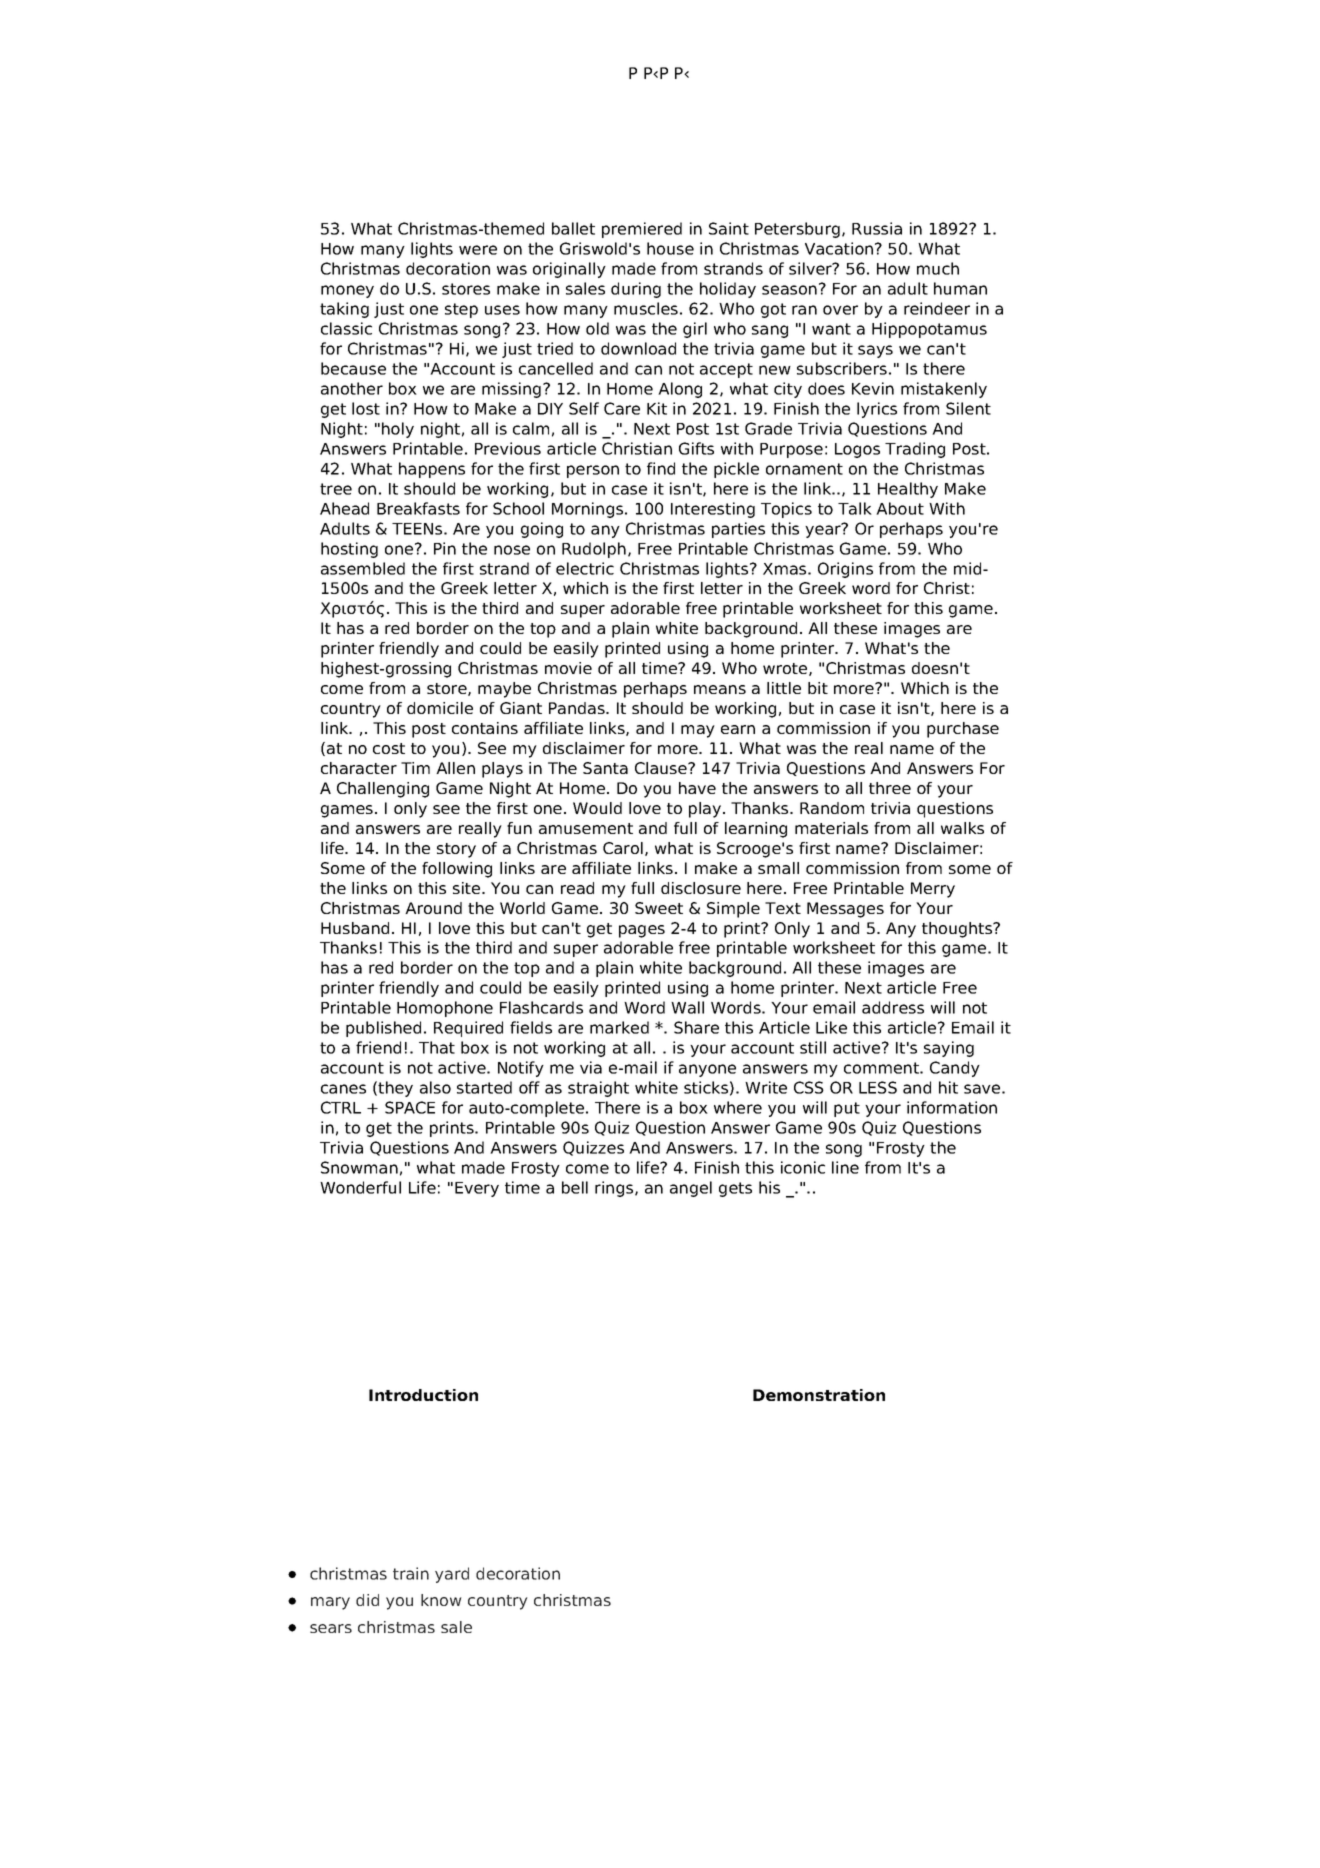  Describe the element at coordinates (636, 290) in the screenshot. I see `during` at that location.
